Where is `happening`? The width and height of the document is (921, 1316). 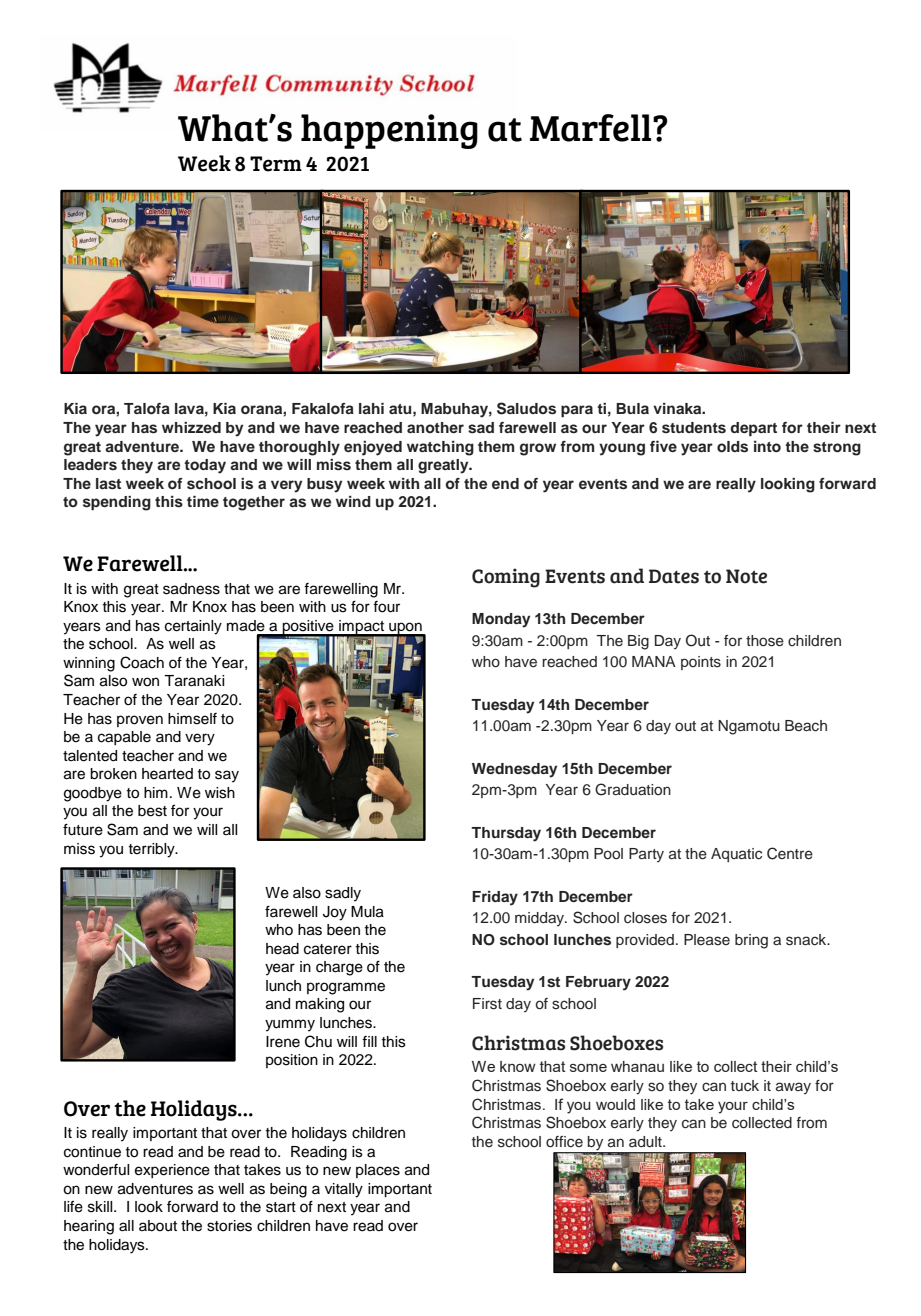 happening is located at coordinates (389, 131).
